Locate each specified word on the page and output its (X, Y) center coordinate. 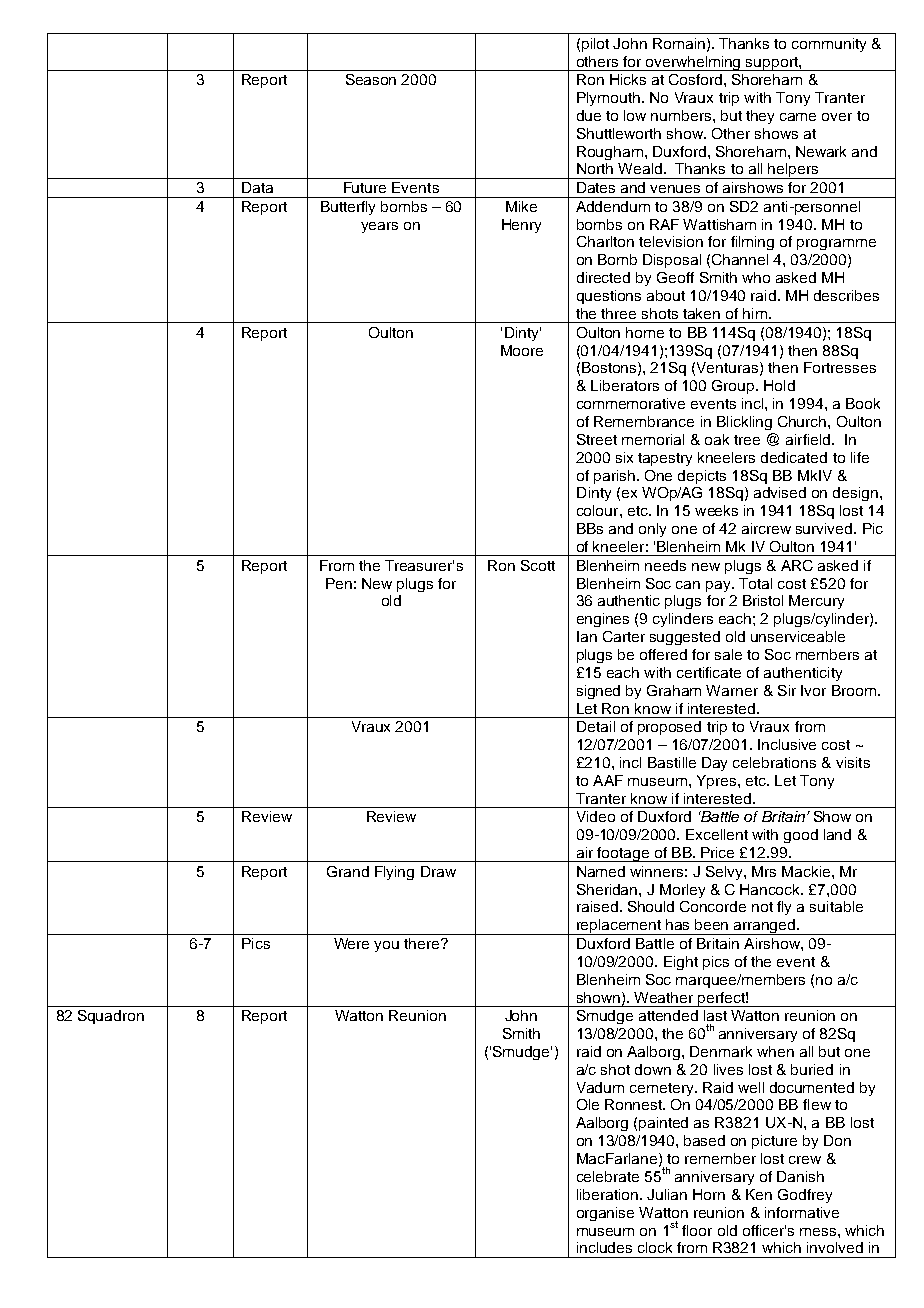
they (760, 117)
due (589, 115)
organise (605, 1214)
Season (371, 79)
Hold (779, 385)
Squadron (111, 1017)
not (762, 907)
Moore (522, 350)
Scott (538, 565)
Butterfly (348, 208)
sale (728, 654)
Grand (348, 871)
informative (802, 1212)
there (423, 943)
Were (351, 943)
